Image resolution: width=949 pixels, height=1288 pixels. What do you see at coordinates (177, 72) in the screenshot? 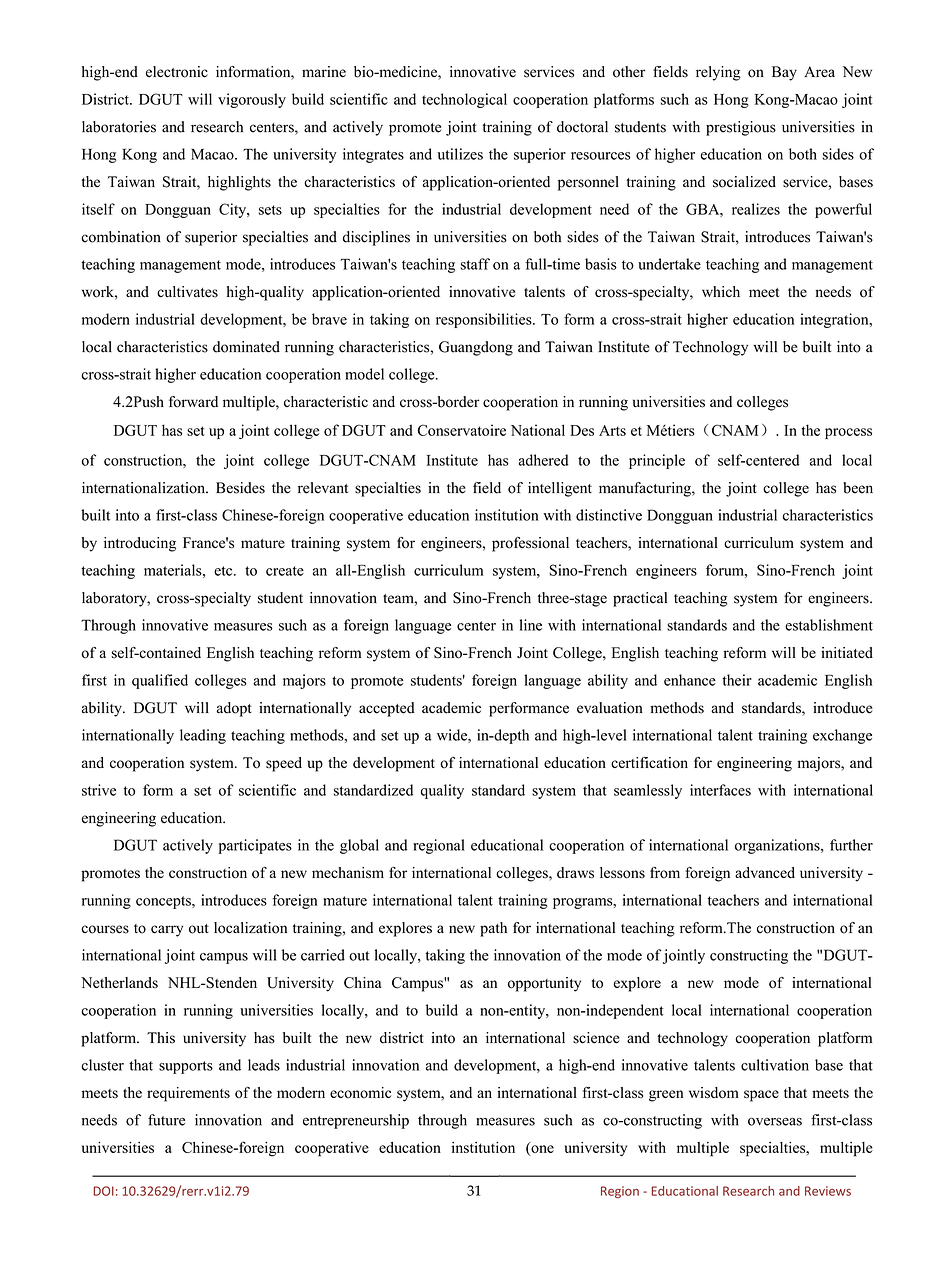
I see `electronic` at bounding box center [177, 72].
